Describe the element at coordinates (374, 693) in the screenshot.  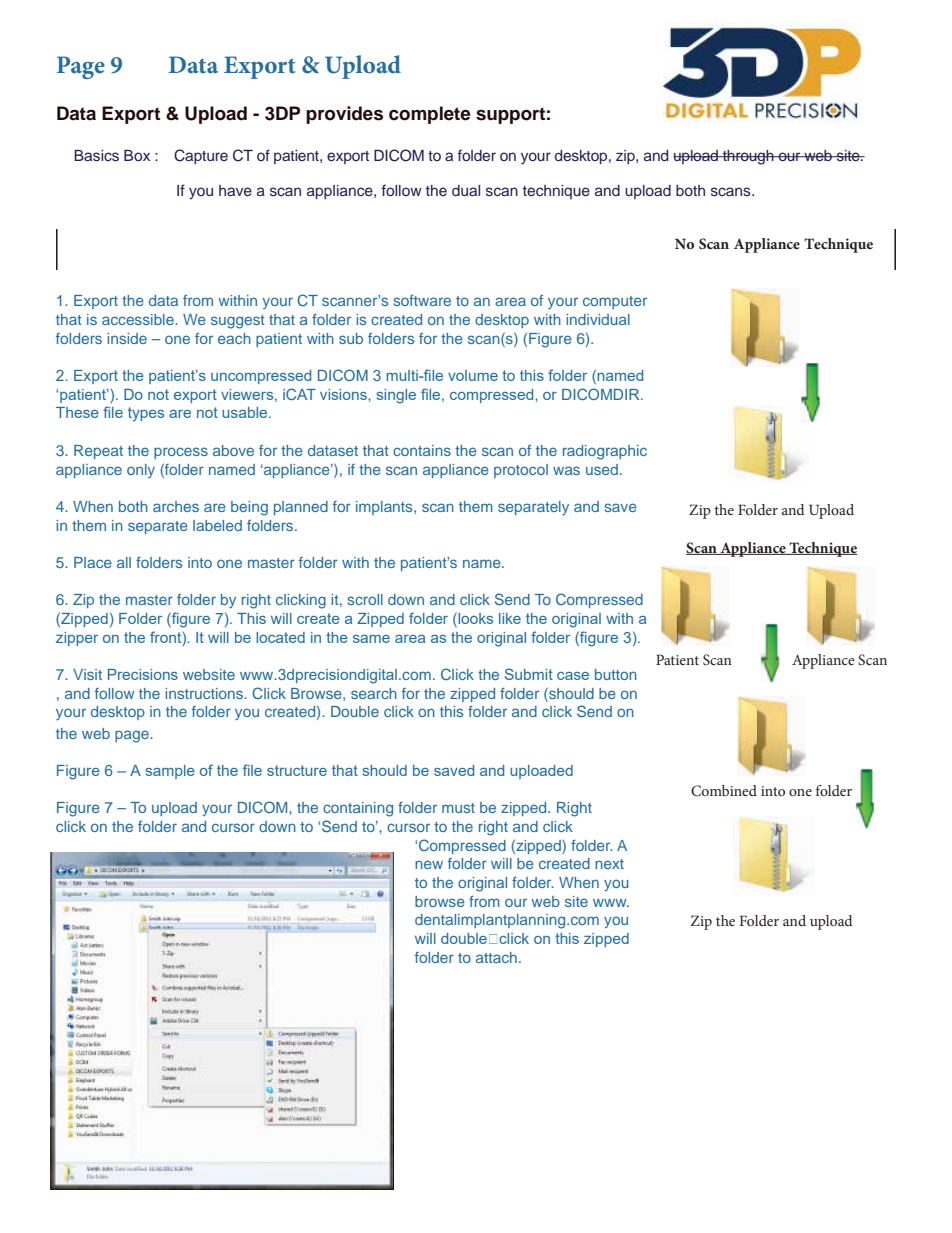
I see `search` at that location.
